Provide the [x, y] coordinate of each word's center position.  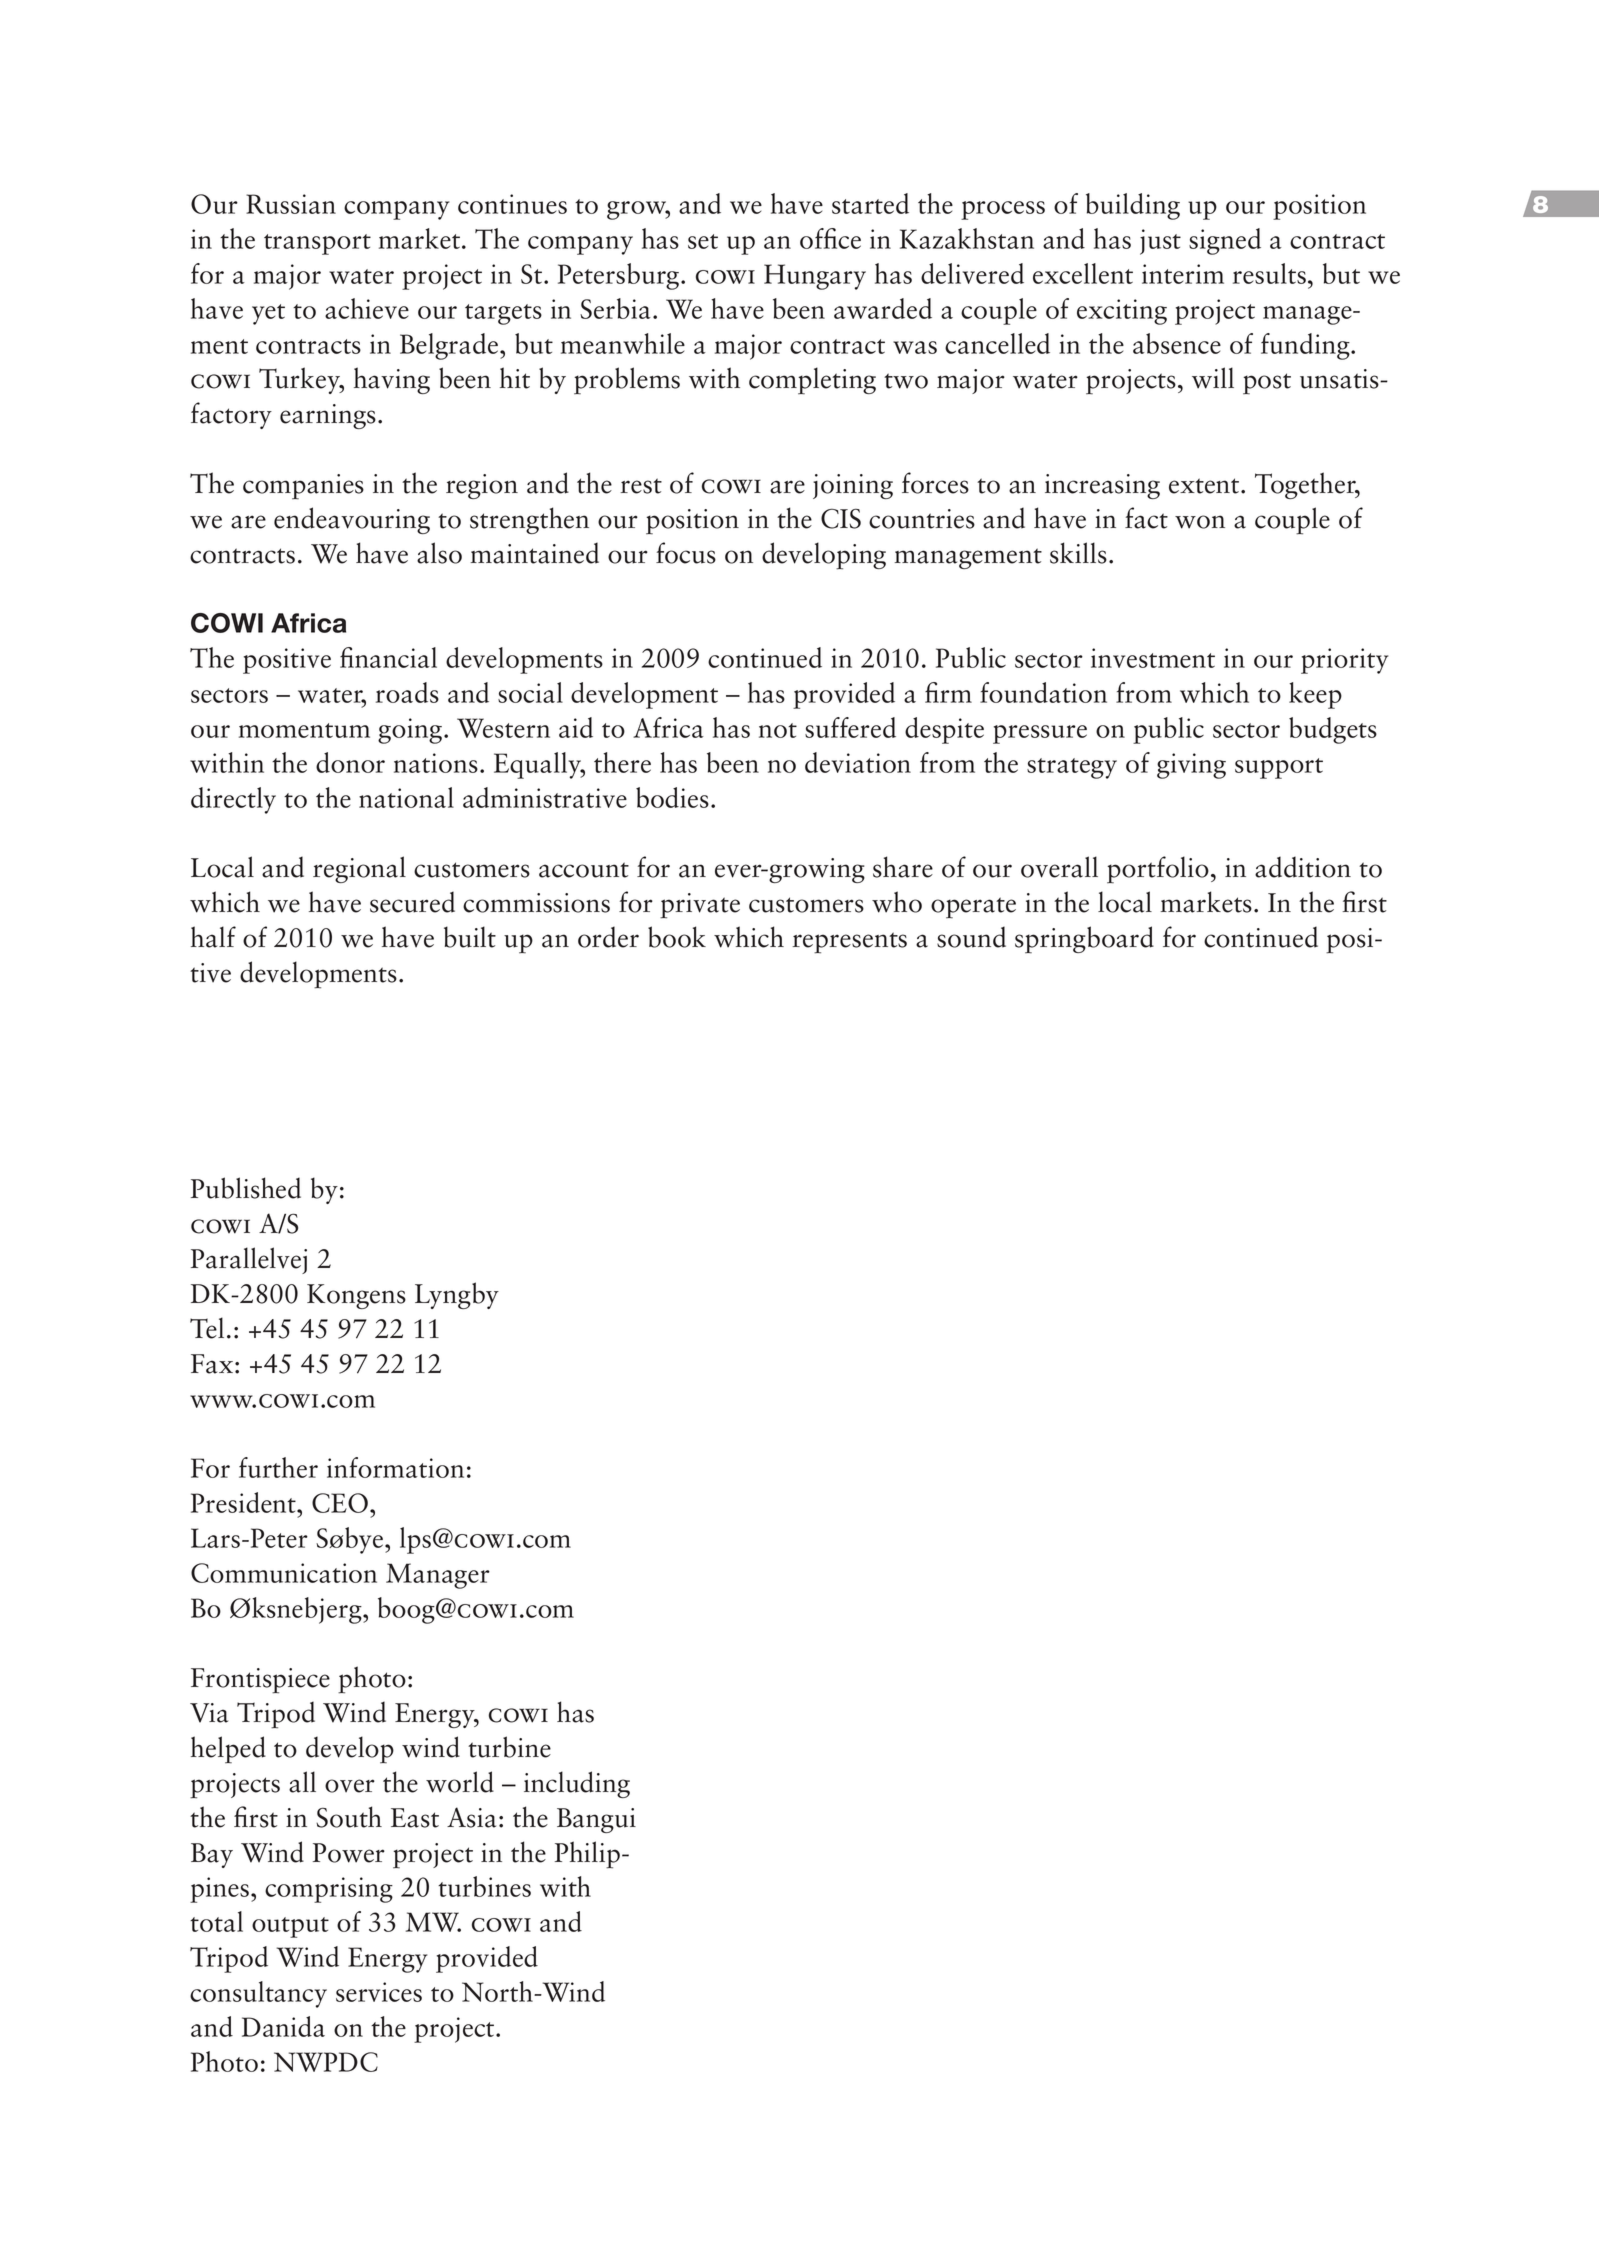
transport [317, 244]
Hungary [815, 277]
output [290, 1927]
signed [1225, 241]
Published [246, 1188]
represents [849, 943]
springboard [1084, 940]
